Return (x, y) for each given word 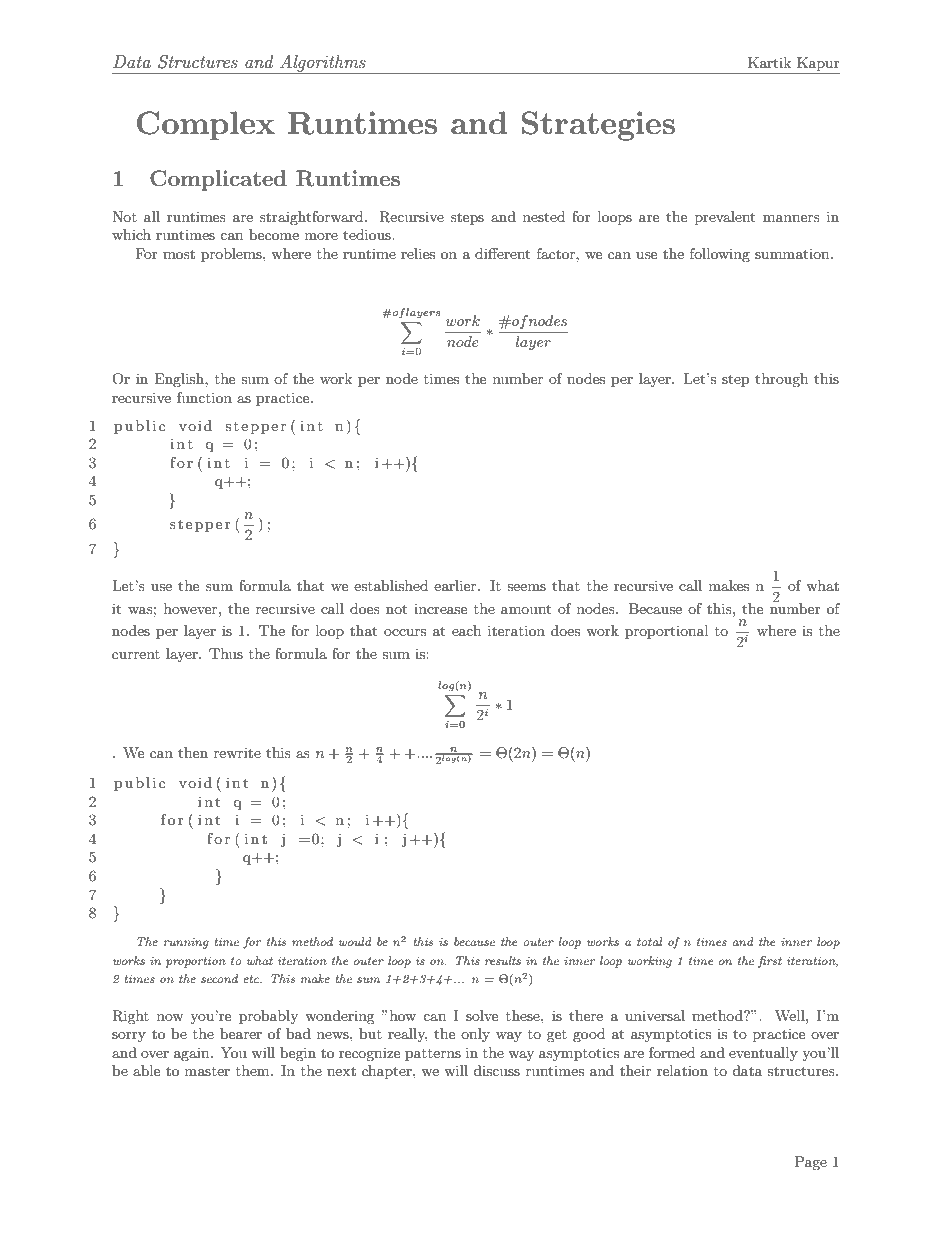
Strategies (598, 126)
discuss (496, 1070)
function (204, 397)
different (502, 253)
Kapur (818, 64)
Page (811, 1163)
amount (526, 609)
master (207, 1071)
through (781, 380)
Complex (206, 126)
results (503, 960)
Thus (226, 653)
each (466, 630)
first (770, 962)
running (186, 943)
